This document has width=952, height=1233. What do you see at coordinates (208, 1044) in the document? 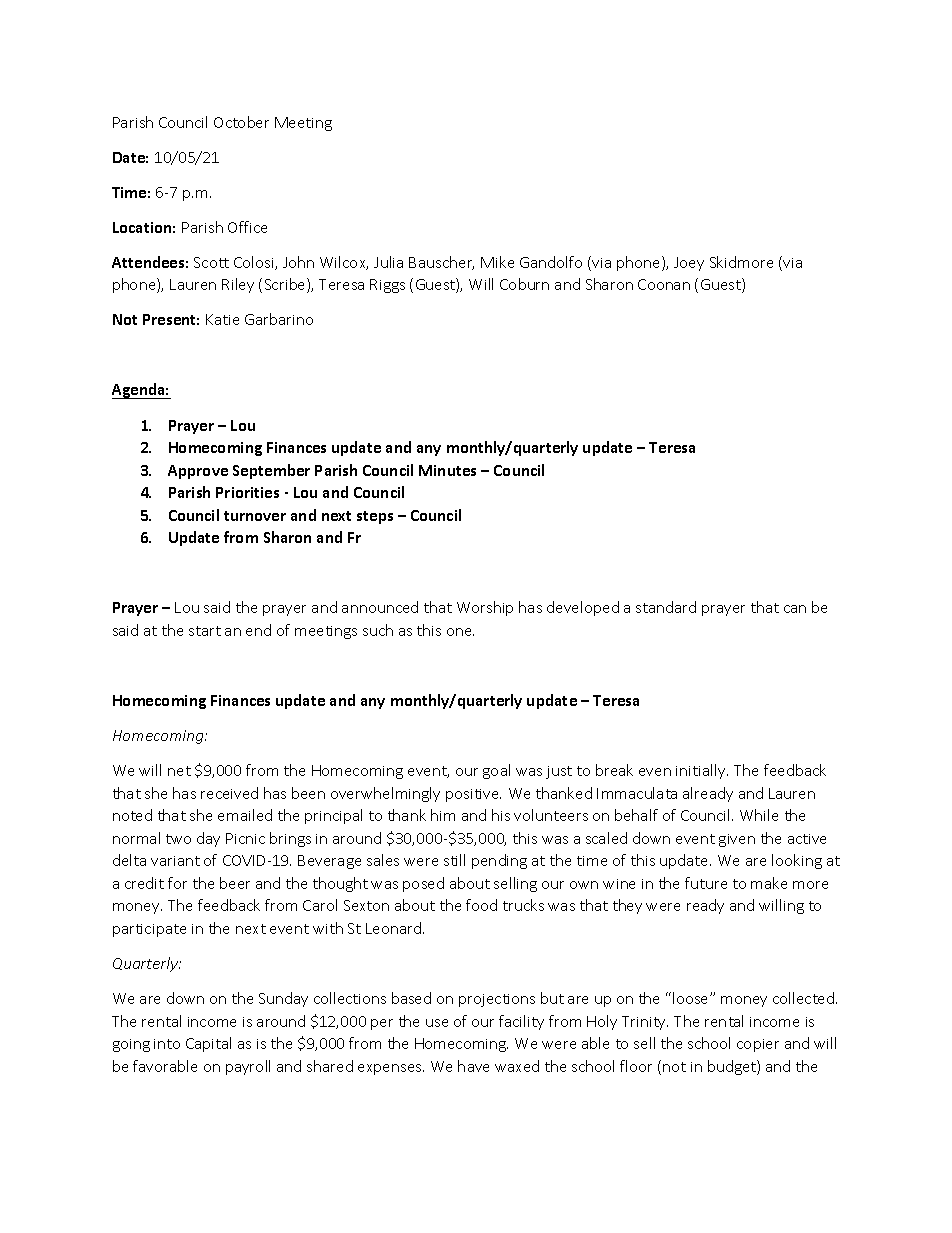
I see `Capital` at bounding box center [208, 1044].
